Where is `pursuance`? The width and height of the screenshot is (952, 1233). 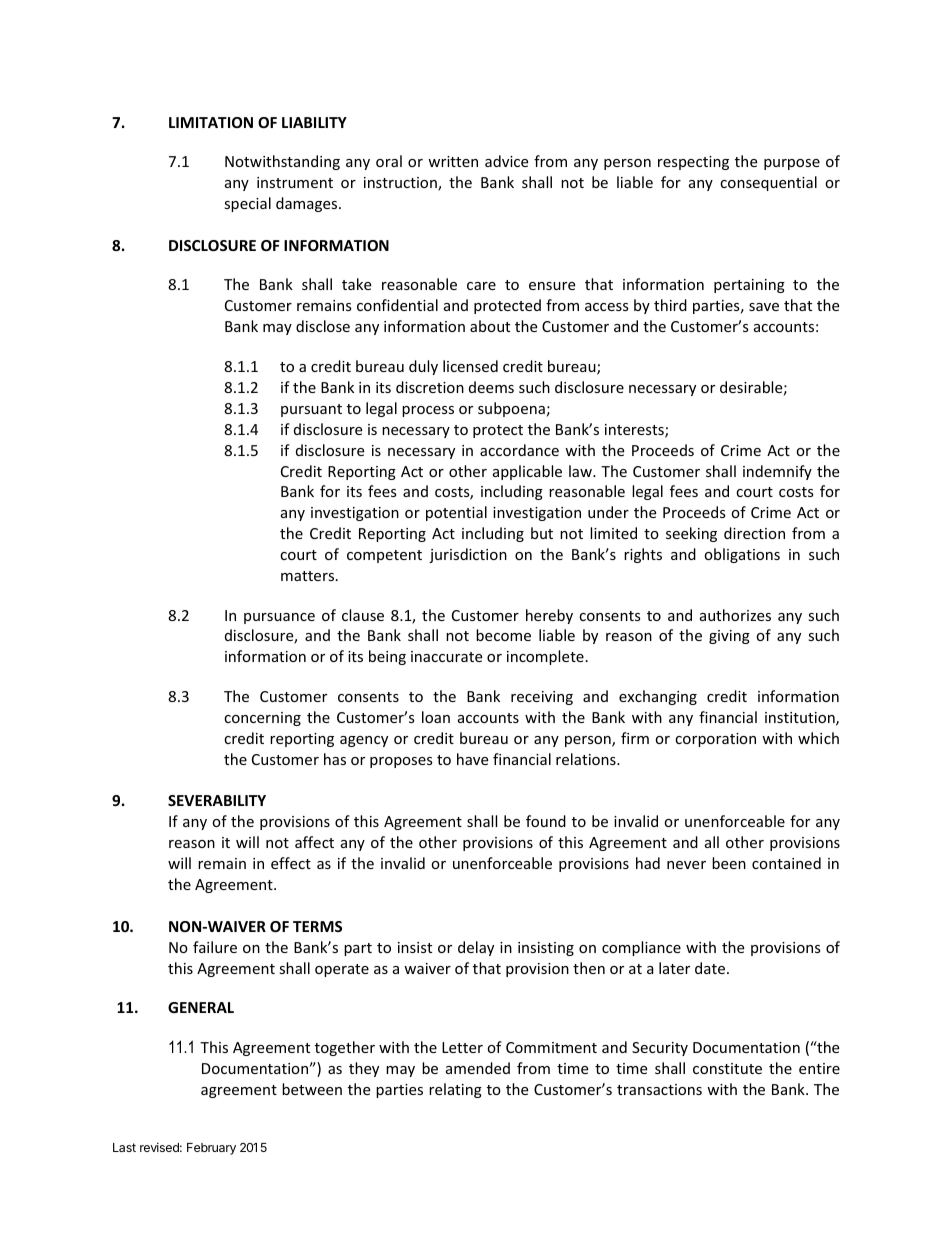 pursuance is located at coordinates (279, 618).
